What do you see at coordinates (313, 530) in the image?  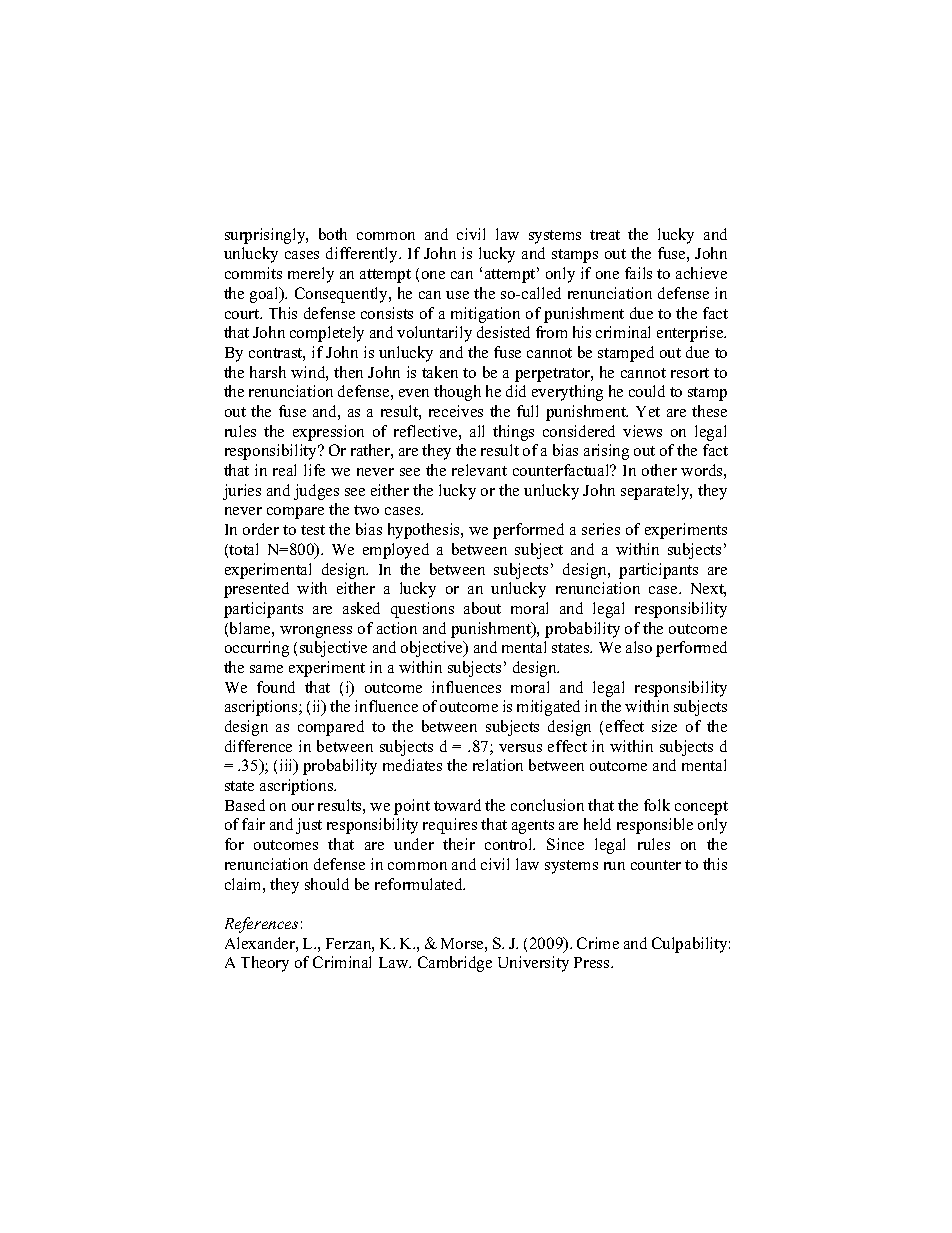 I see `test` at bounding box center [313, 530].
